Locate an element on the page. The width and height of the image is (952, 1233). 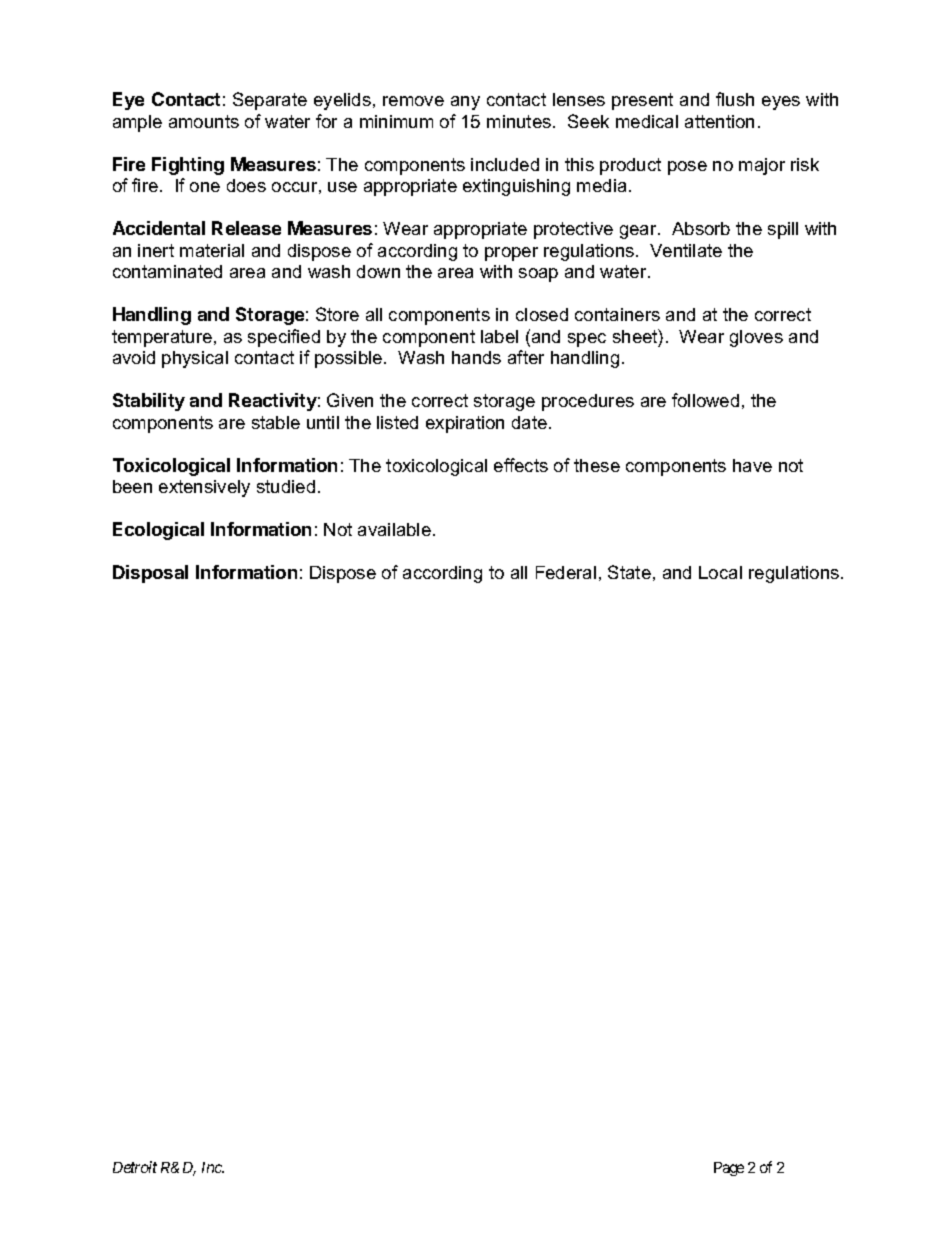
have is located at coordinates (752, 465).
